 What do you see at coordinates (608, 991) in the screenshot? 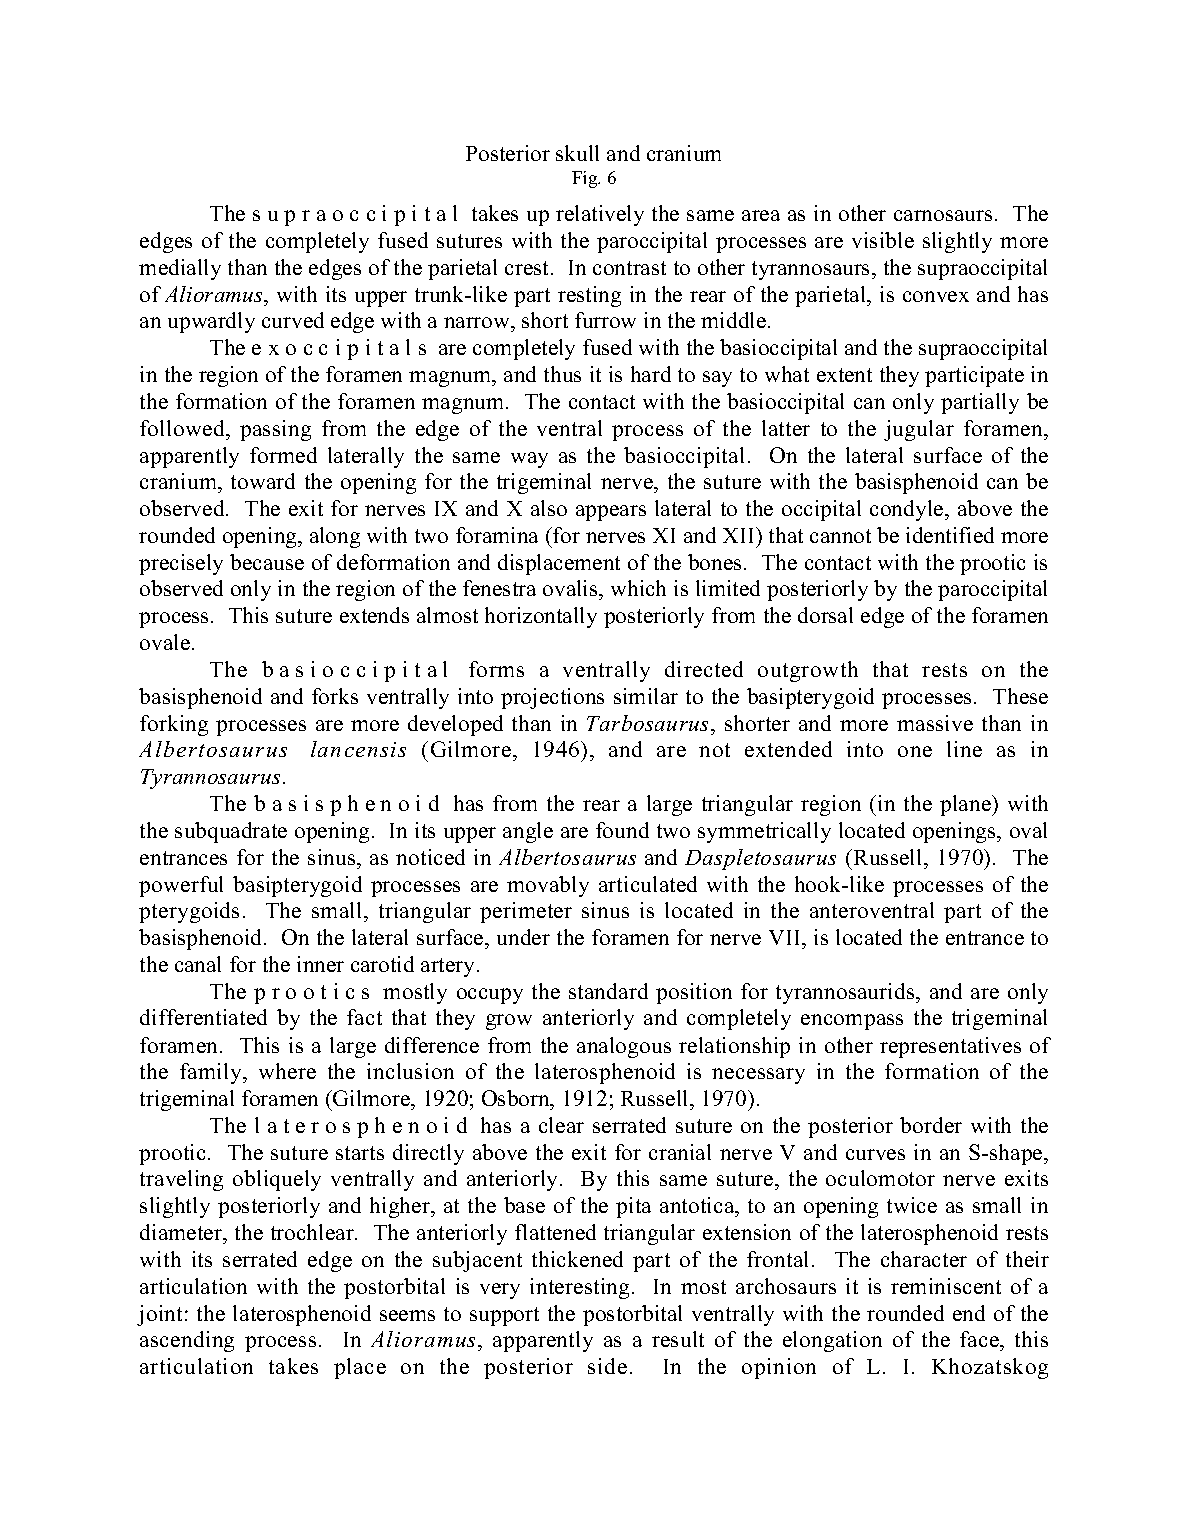
I see `standard` at bounding box center [608, 991].
